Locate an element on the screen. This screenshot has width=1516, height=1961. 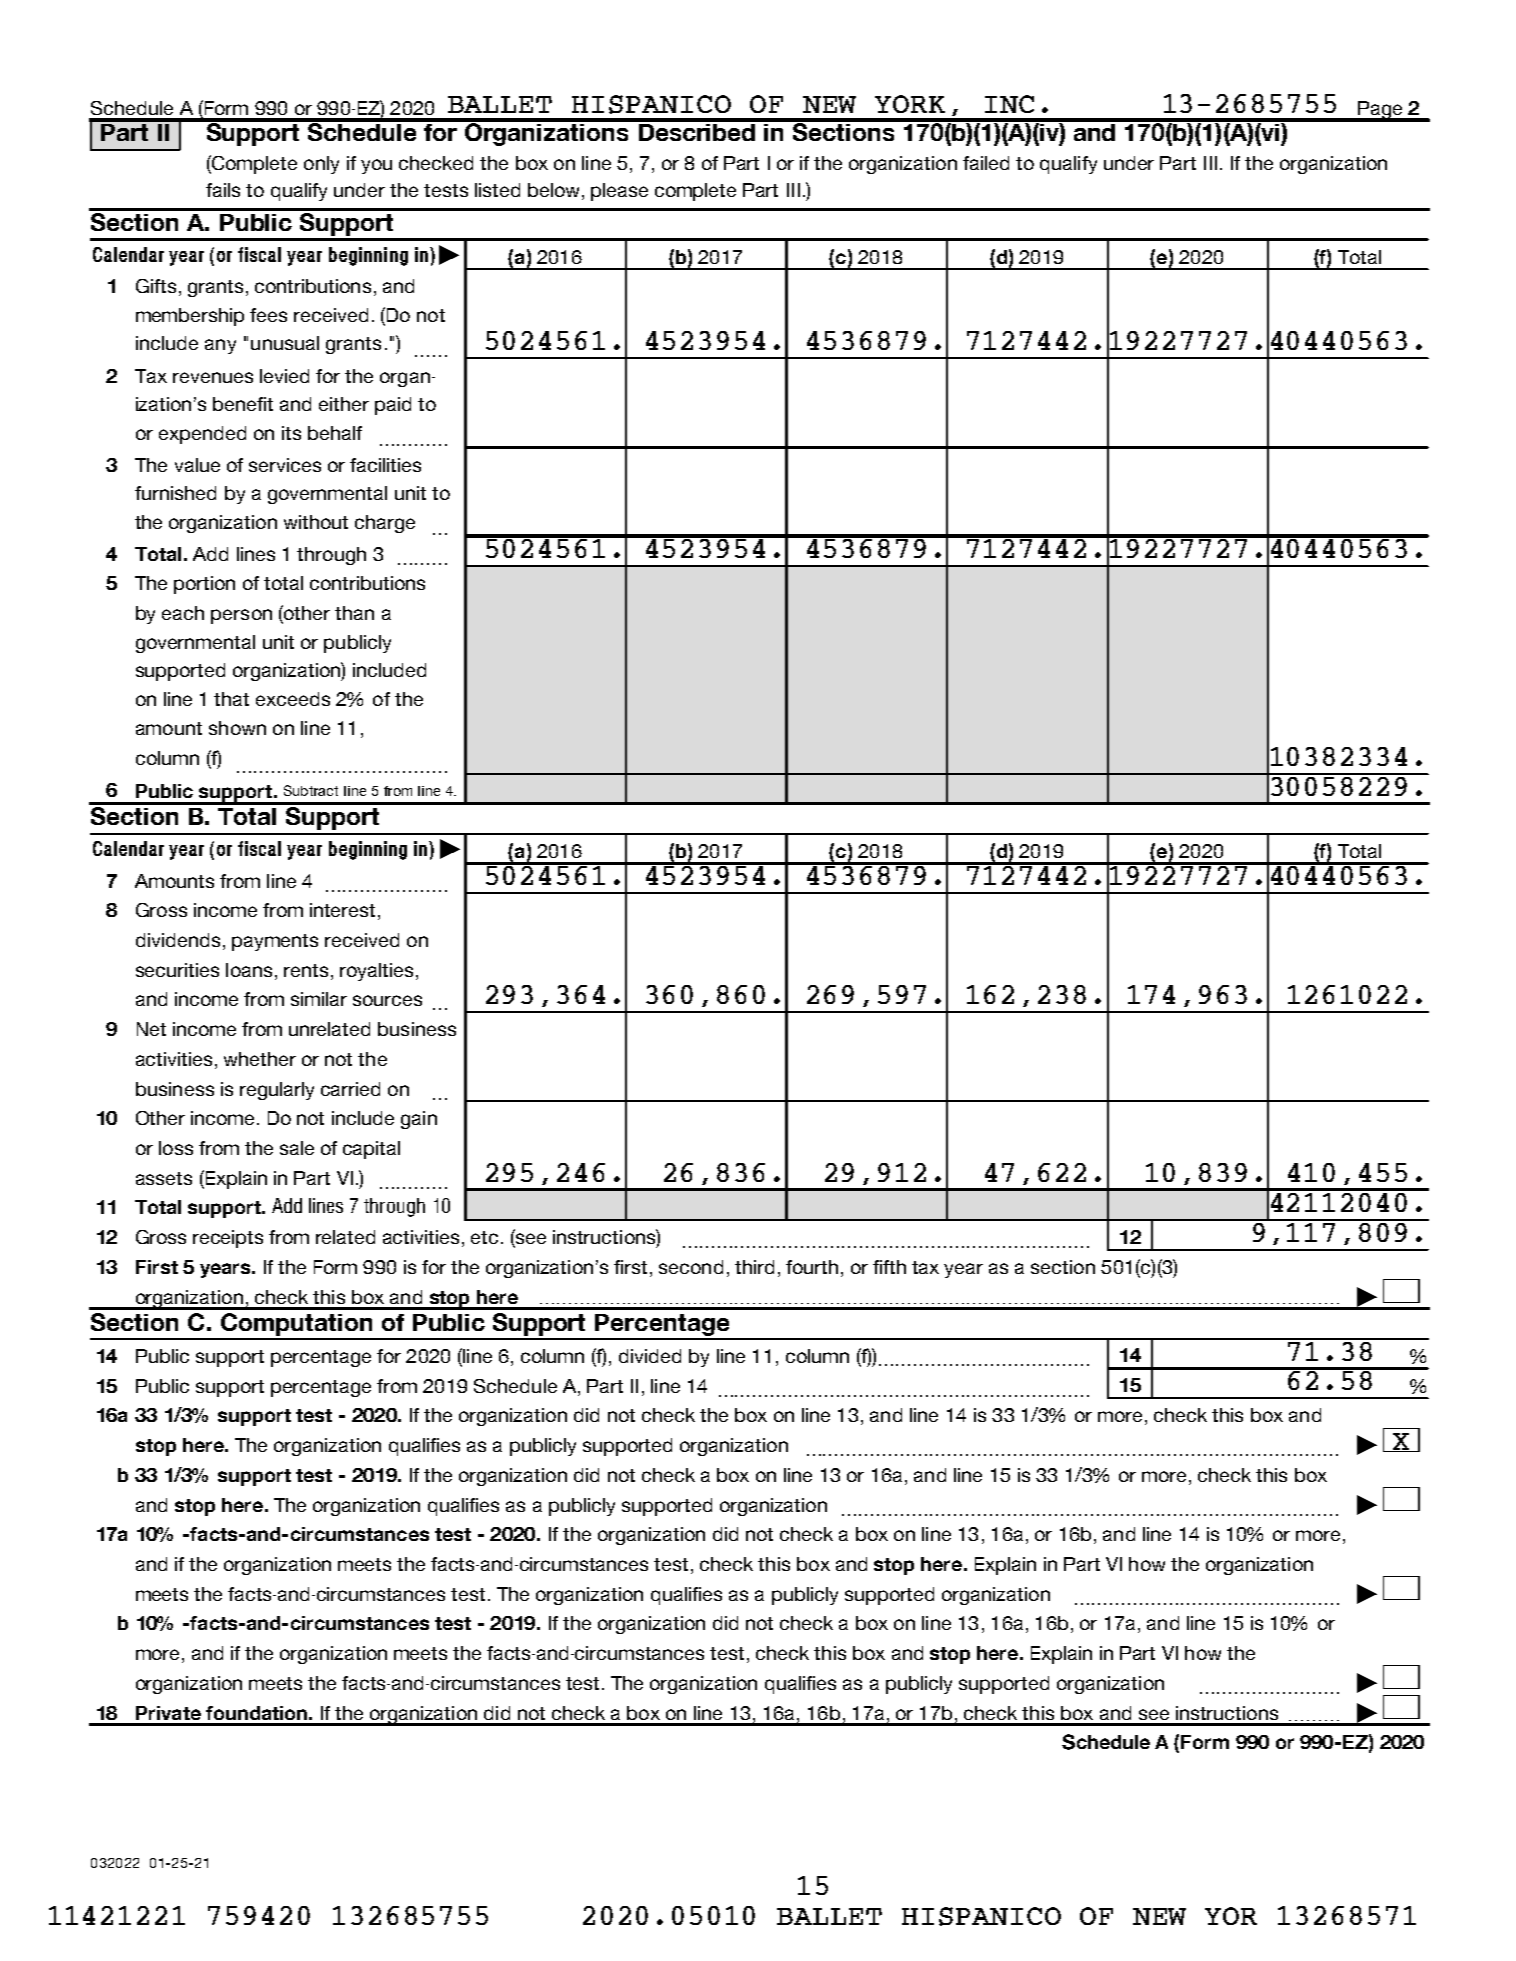
payments is located at coordinates (275, 942).
